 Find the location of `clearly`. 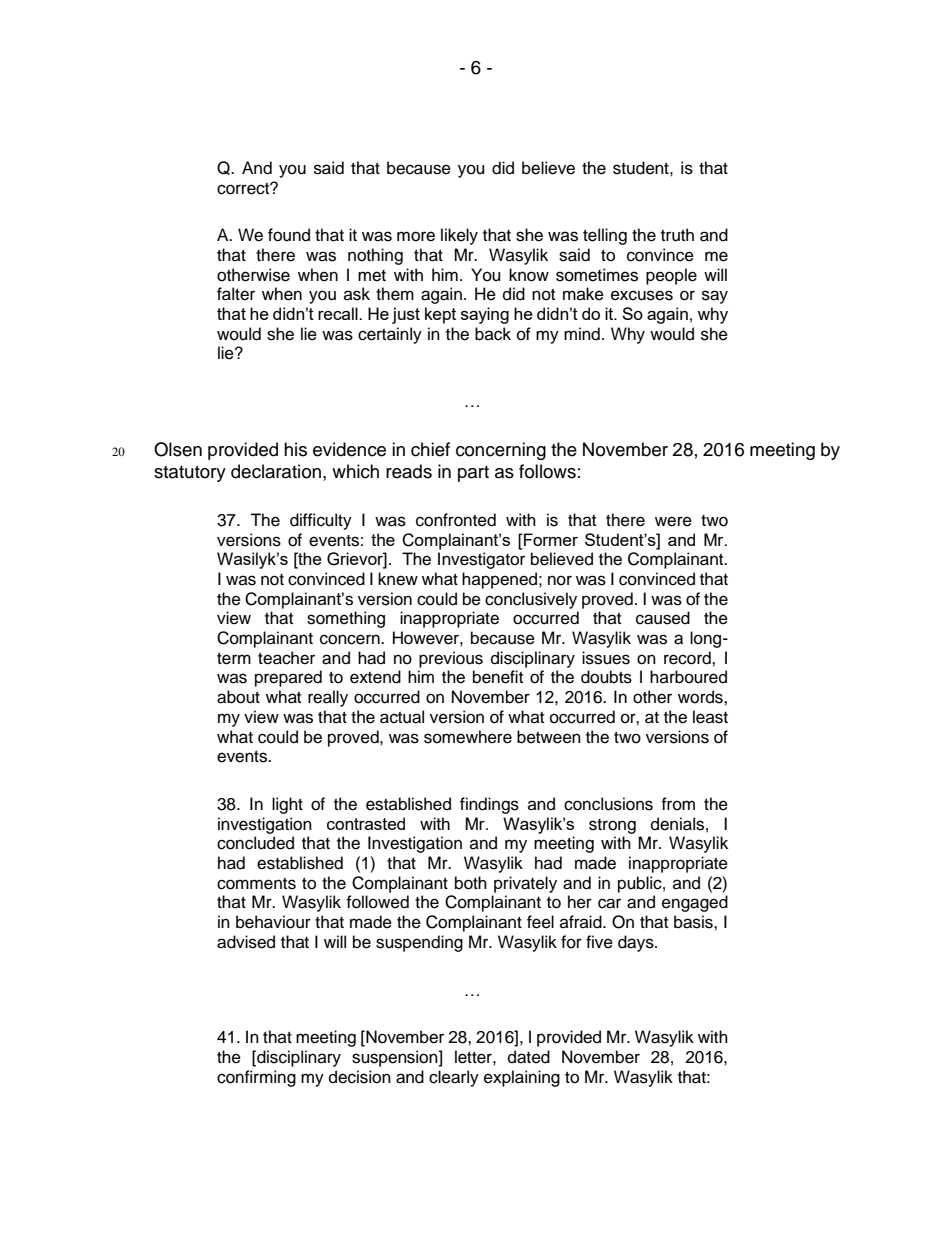

clearly is located at coordinates (454, 1078).
